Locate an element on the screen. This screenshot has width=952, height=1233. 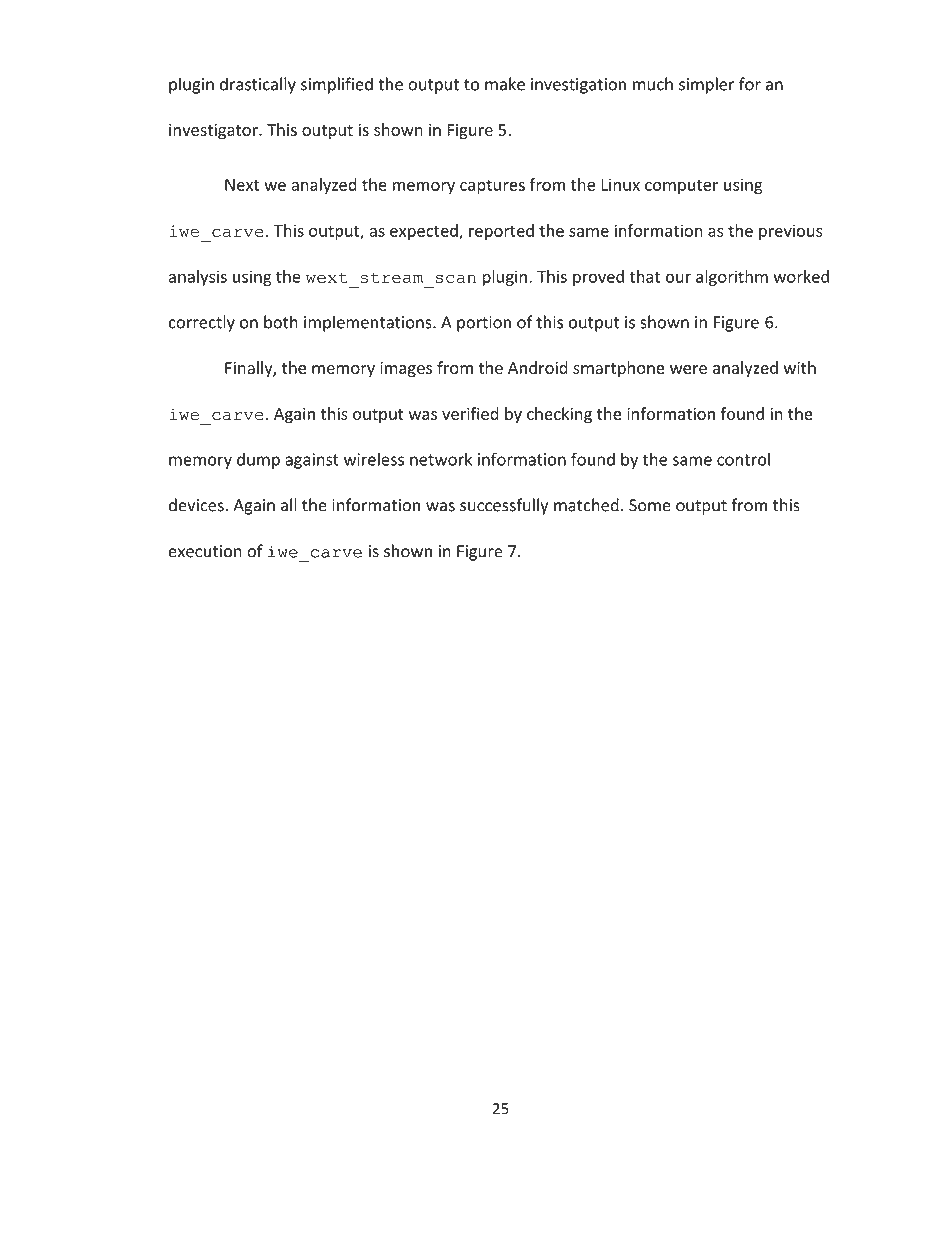
simpler is located at coordinates (707, 85).
